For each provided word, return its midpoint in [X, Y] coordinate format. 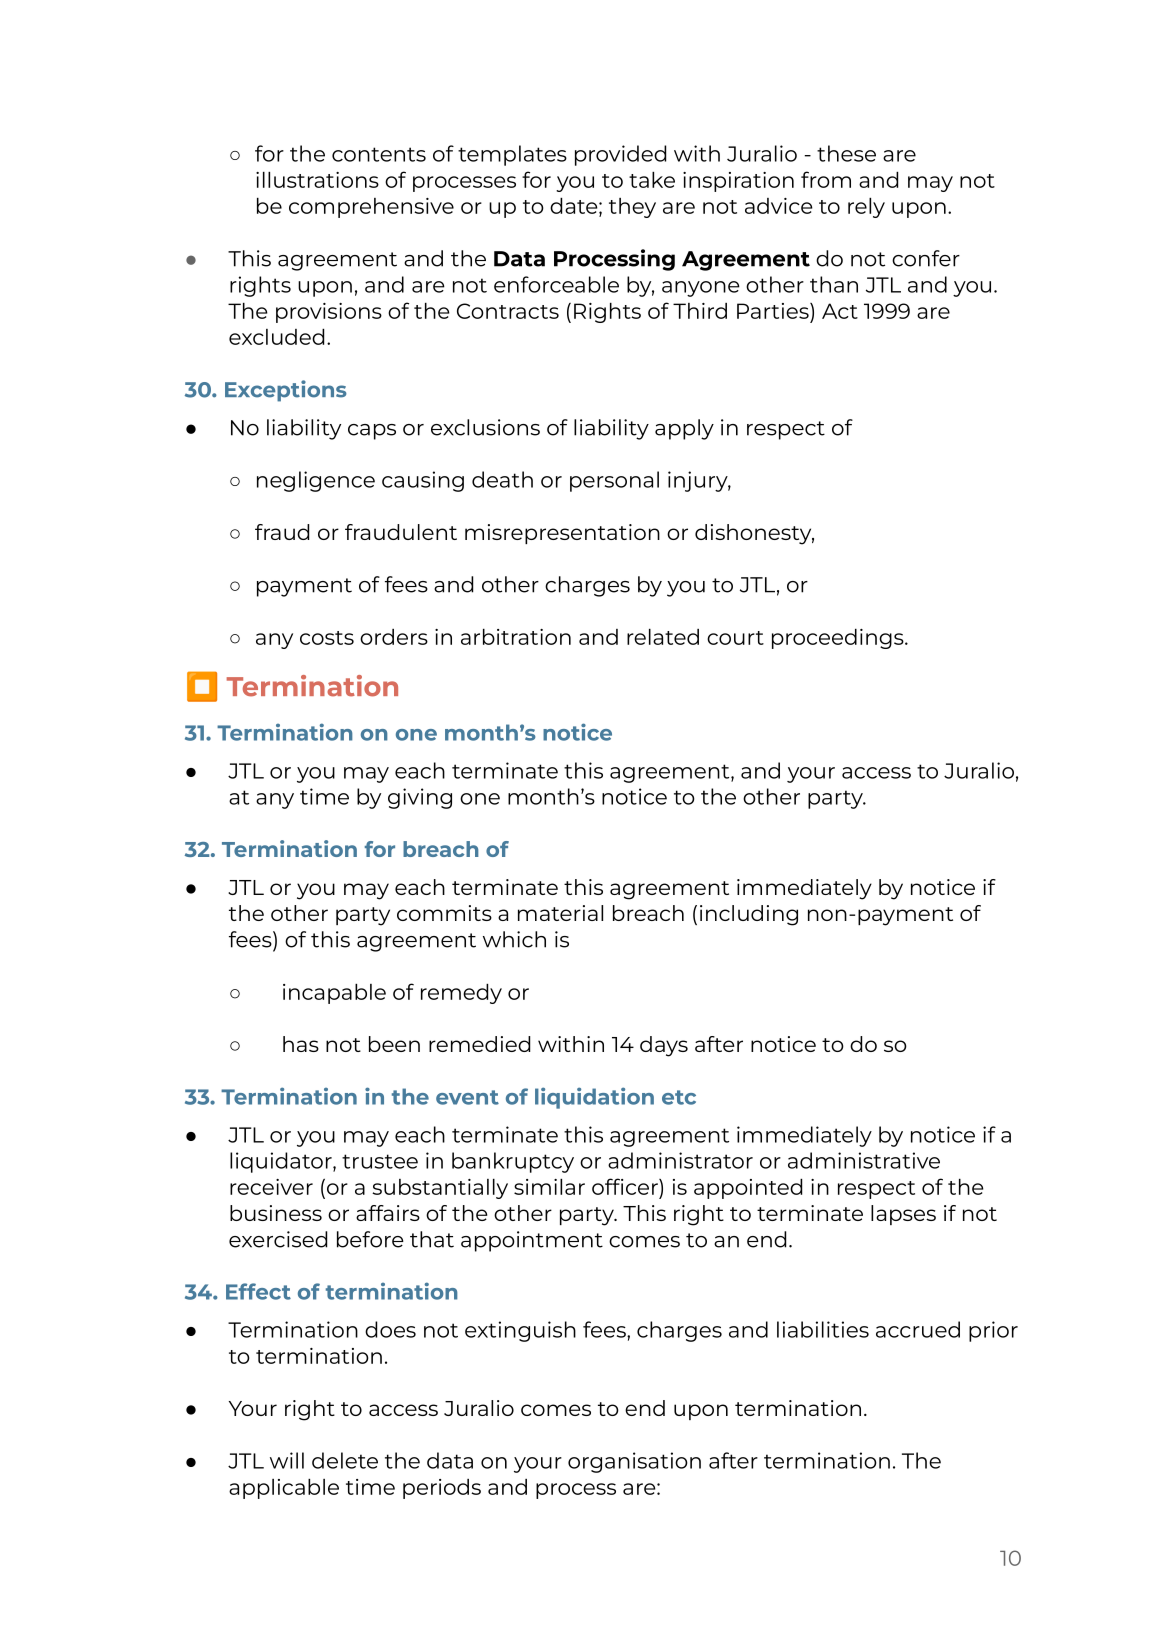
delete [345, 1460]
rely [866, 208]
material [560, 913]
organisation [634, 1462]
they [632, 208]
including [749, 915]
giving [420, 798]
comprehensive [371, 208]
